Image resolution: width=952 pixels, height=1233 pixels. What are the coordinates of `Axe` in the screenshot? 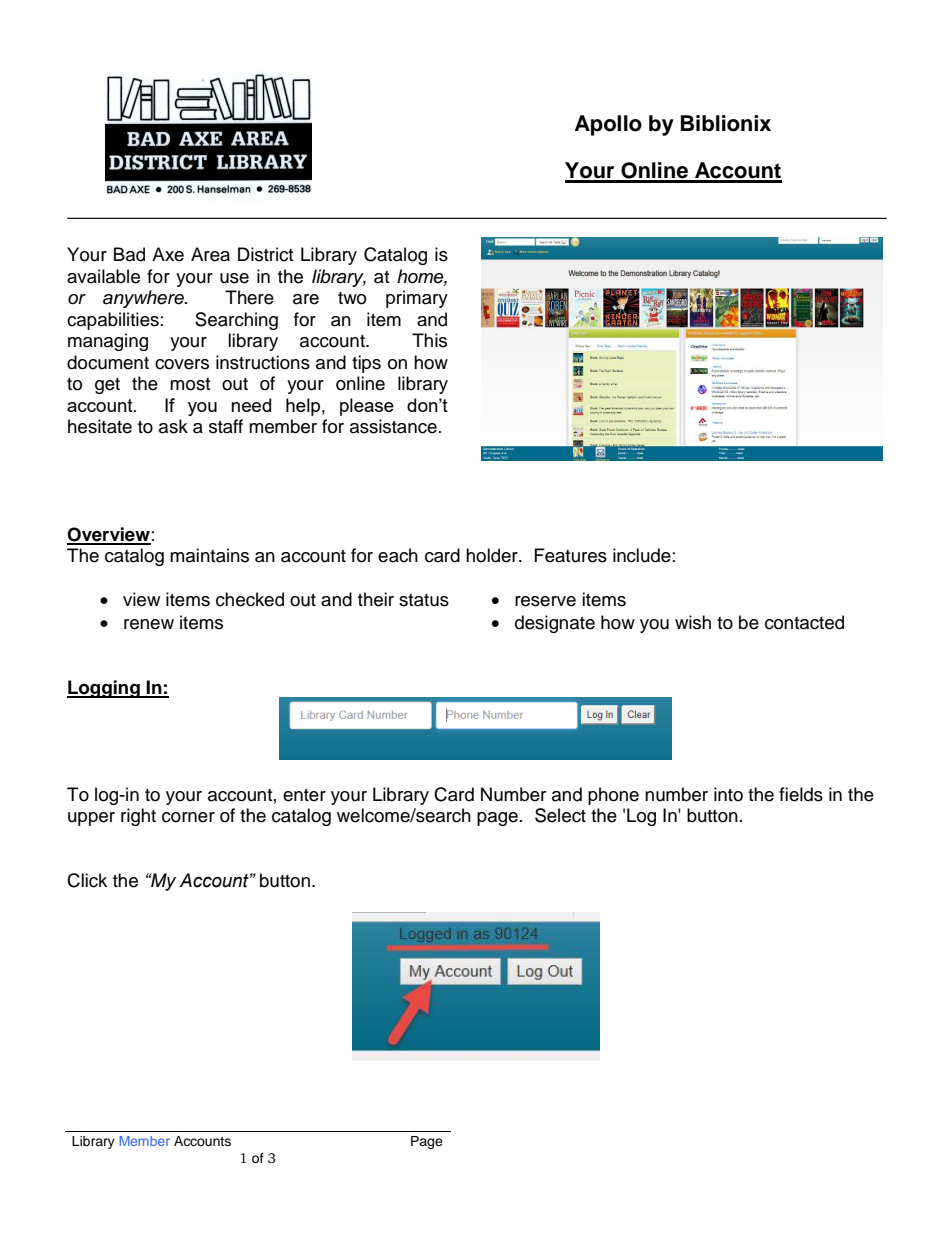 It's located at (168, 254).
